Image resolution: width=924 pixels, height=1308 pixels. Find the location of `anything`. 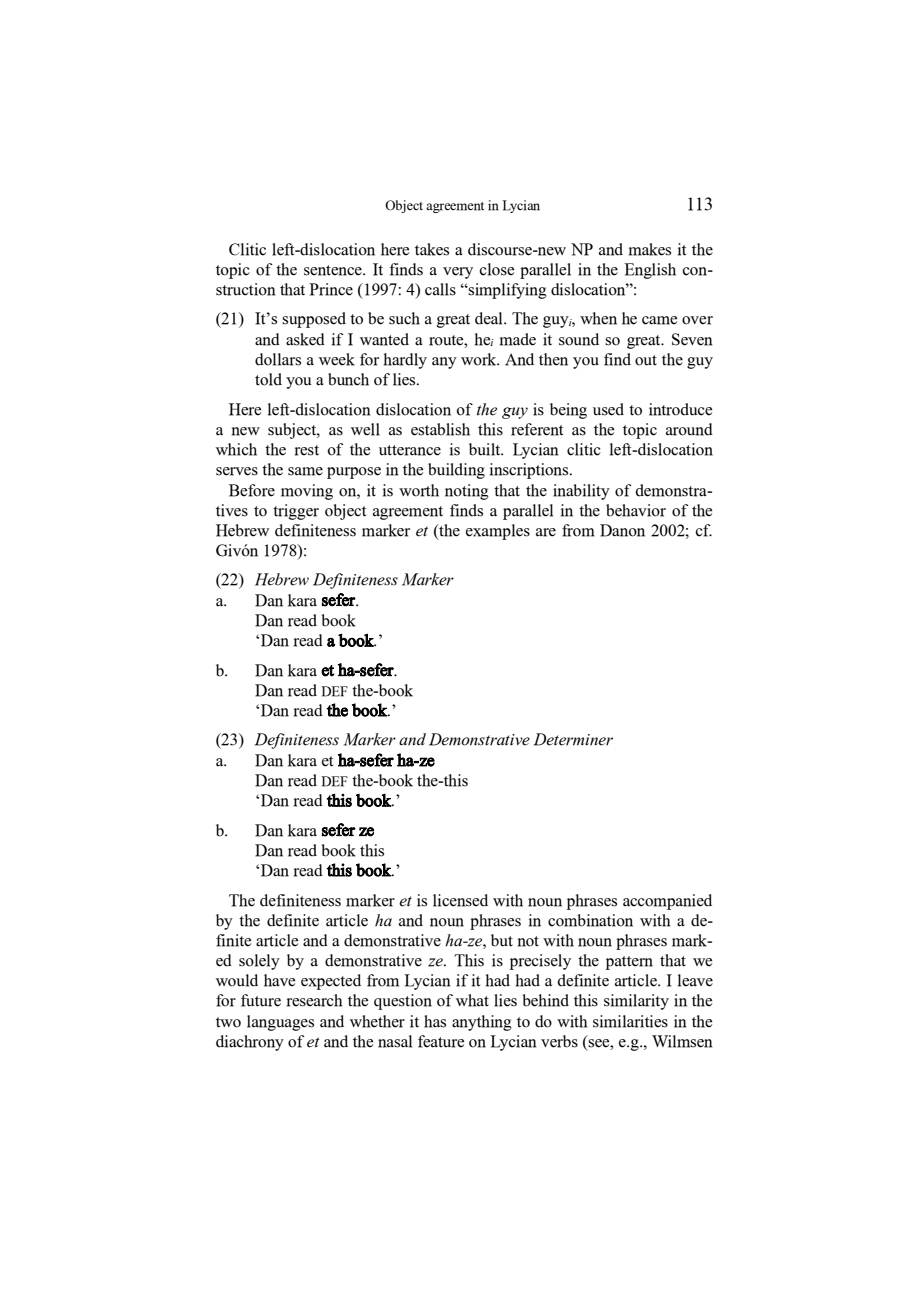

anything is located at coordinates (482, 1023).
